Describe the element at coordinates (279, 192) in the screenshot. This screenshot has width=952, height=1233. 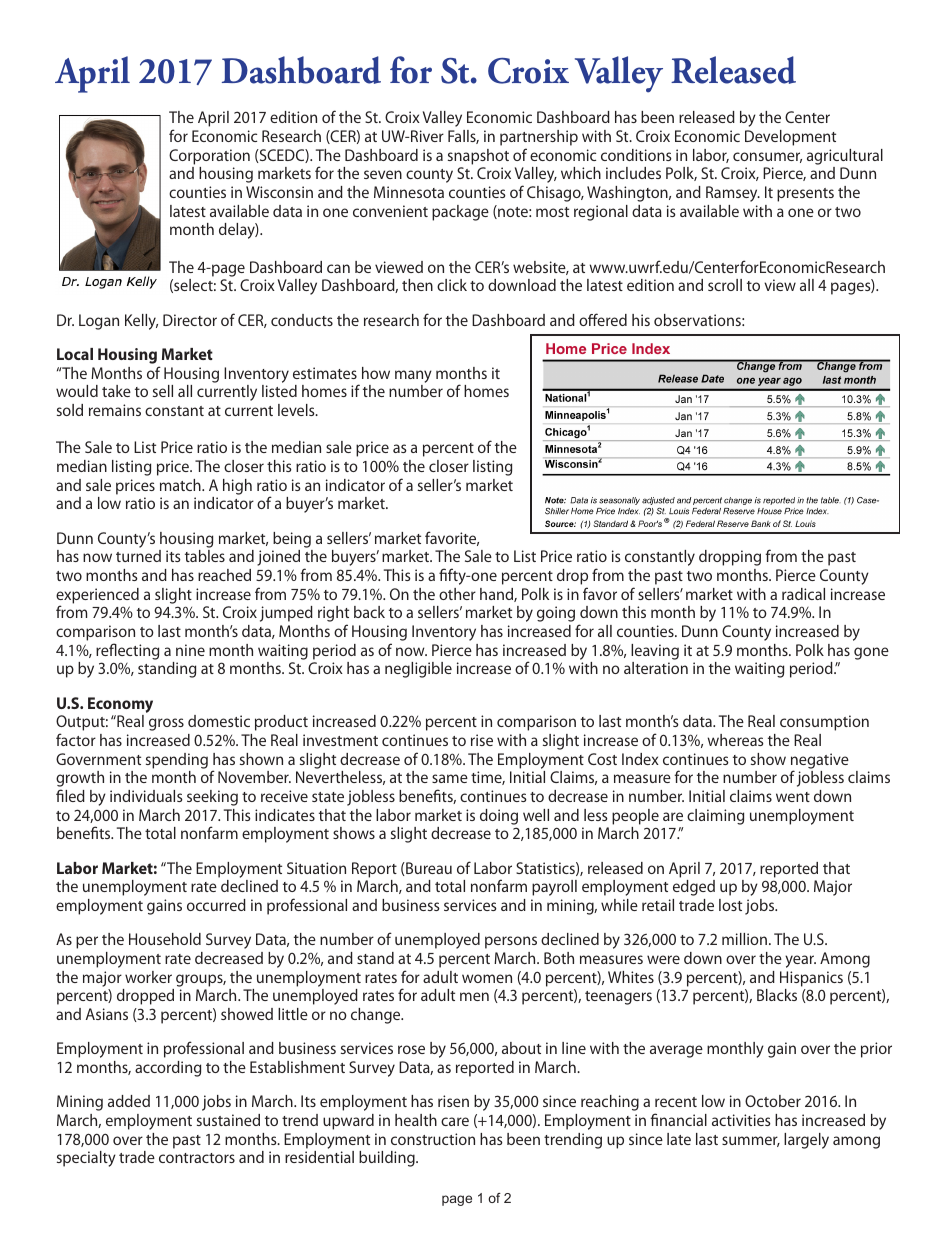
I see `Wisconsin` at that location.
